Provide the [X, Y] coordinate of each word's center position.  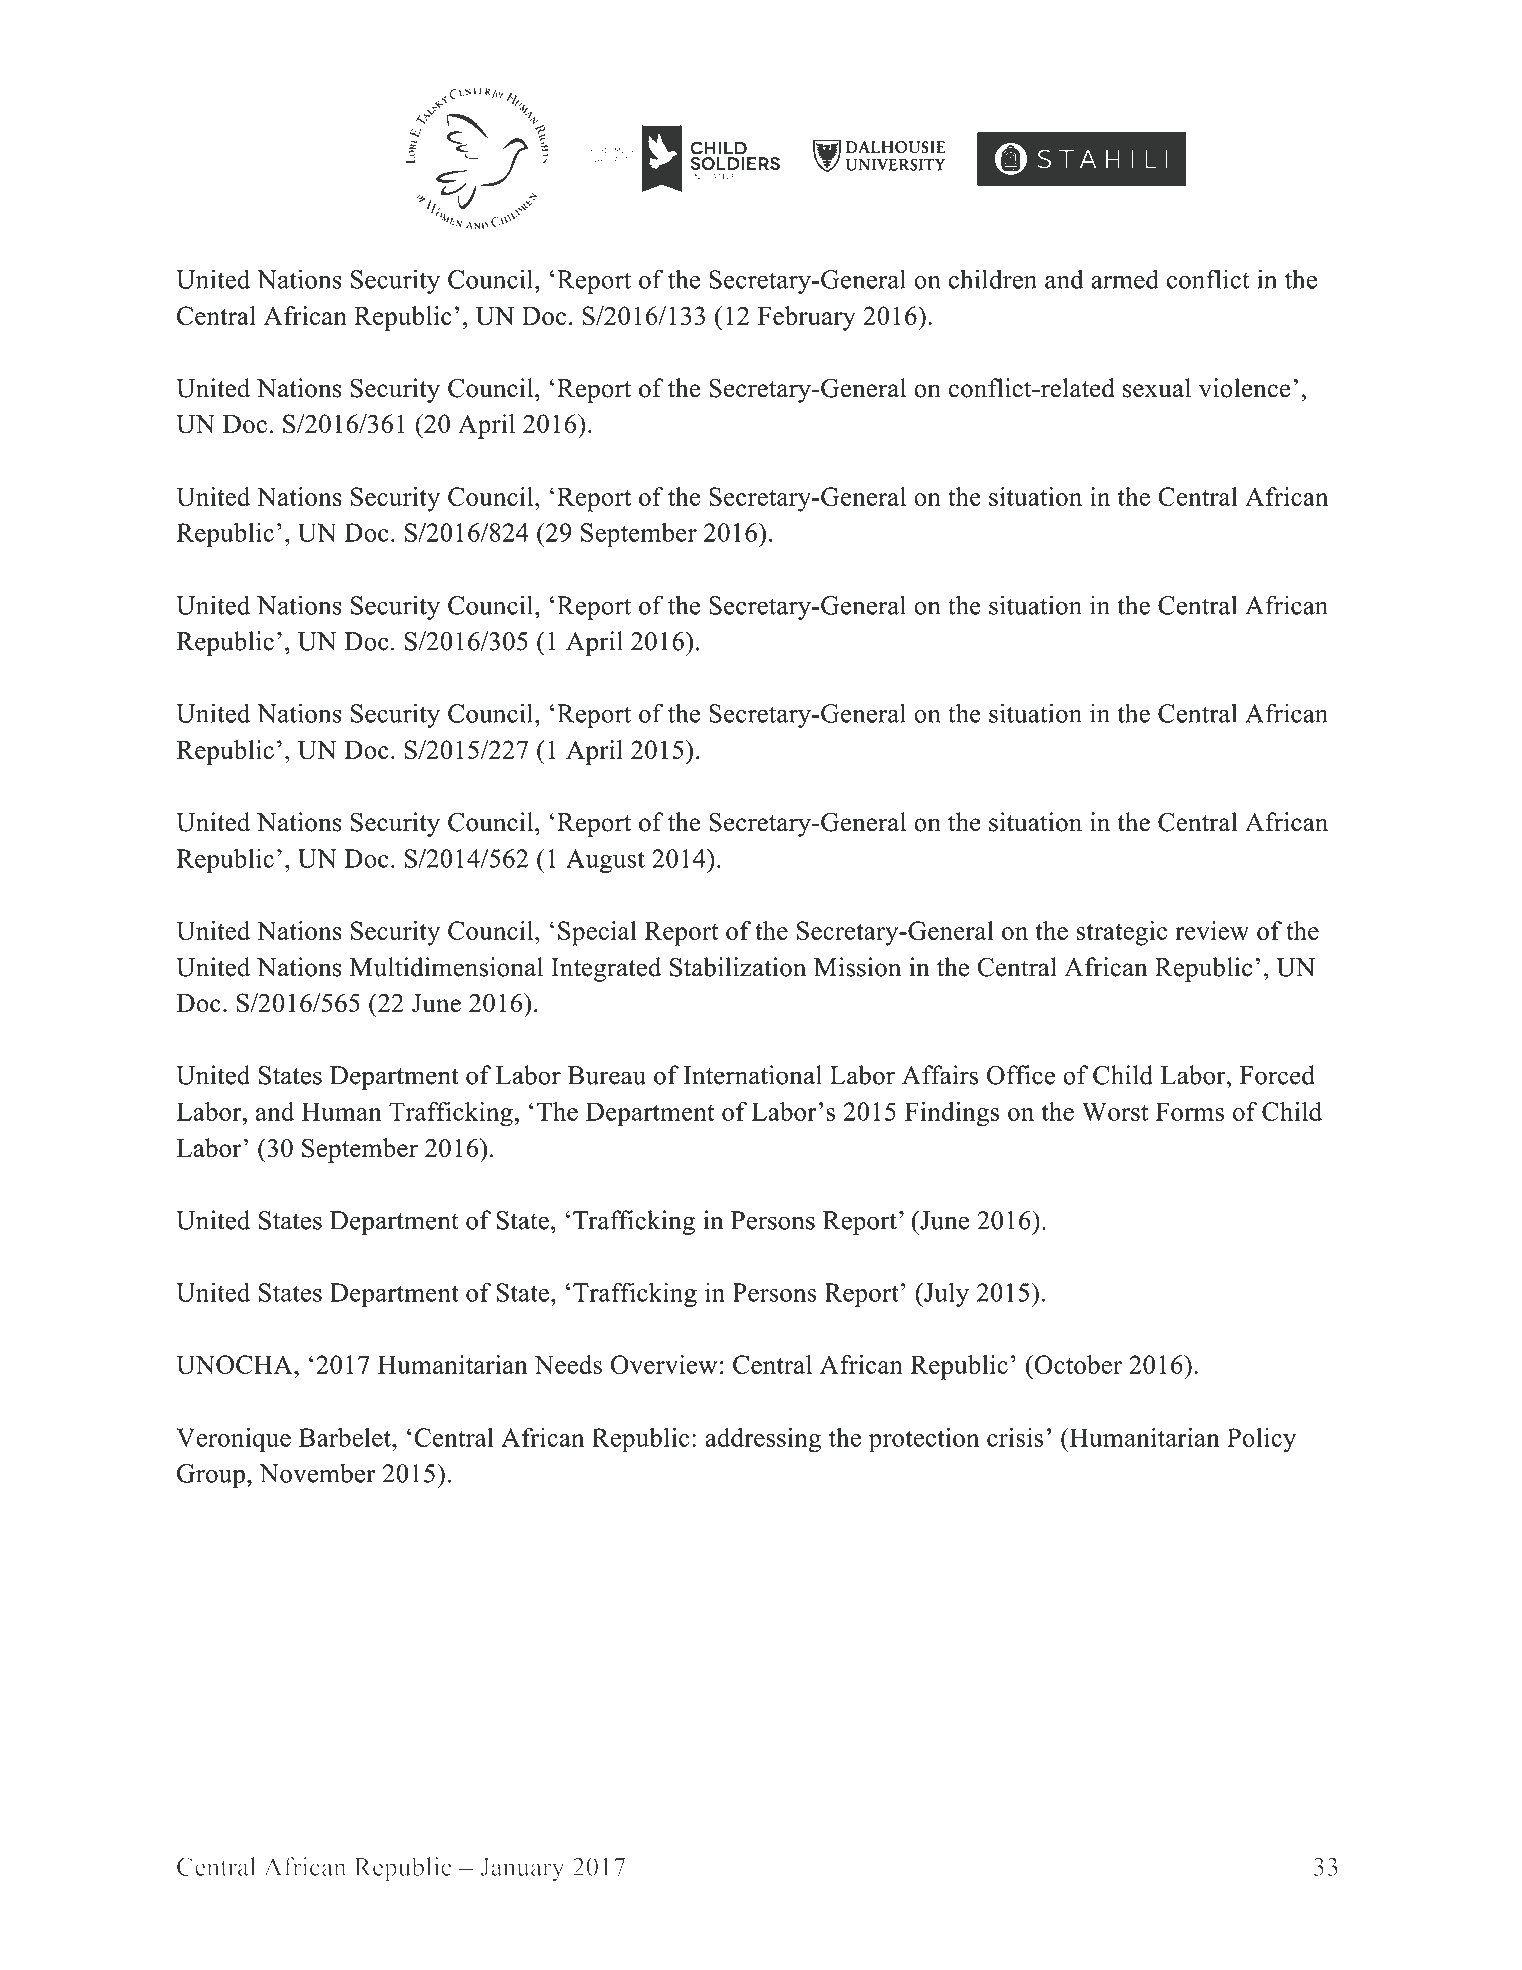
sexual [1157, 388]
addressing [763, 1440]
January [522, 1870]
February [807, 318]
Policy [1261, 1440]
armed [1125, 279]
